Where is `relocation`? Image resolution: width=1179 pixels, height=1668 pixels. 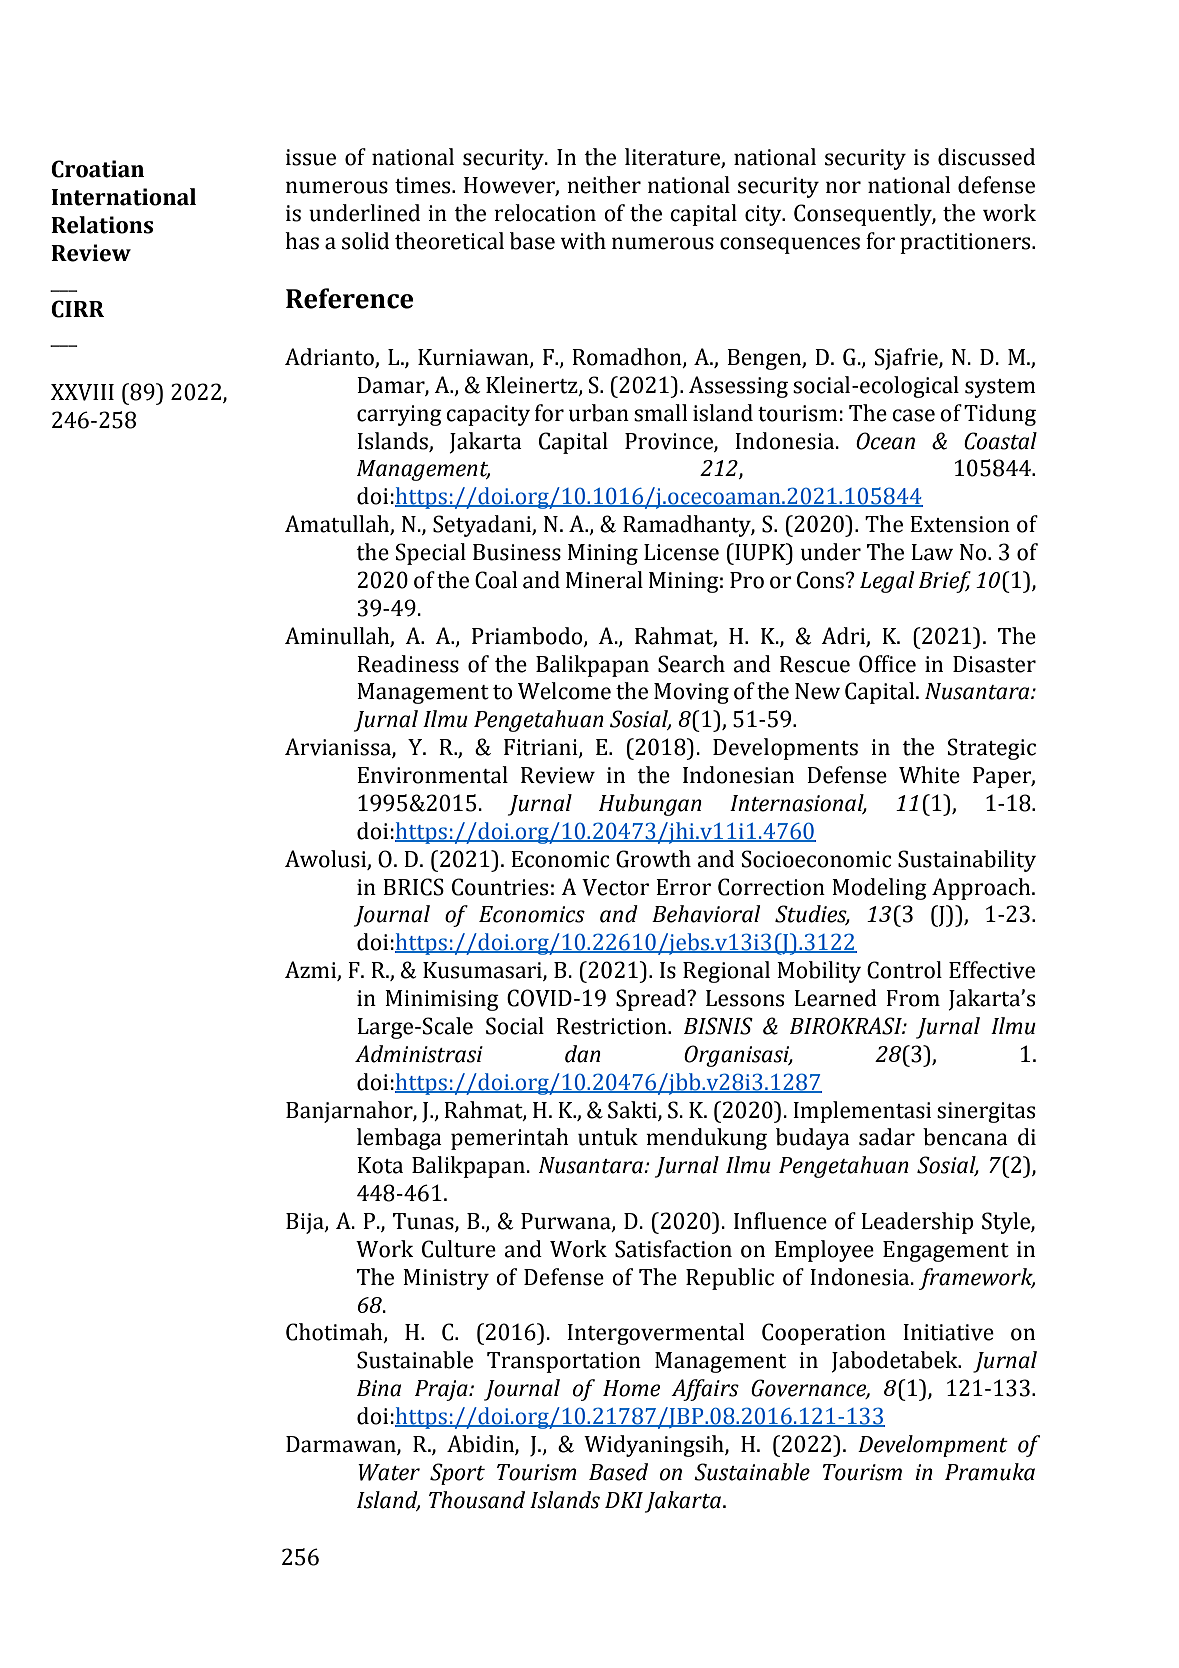
relocation is located at coordinates (545, 213).
